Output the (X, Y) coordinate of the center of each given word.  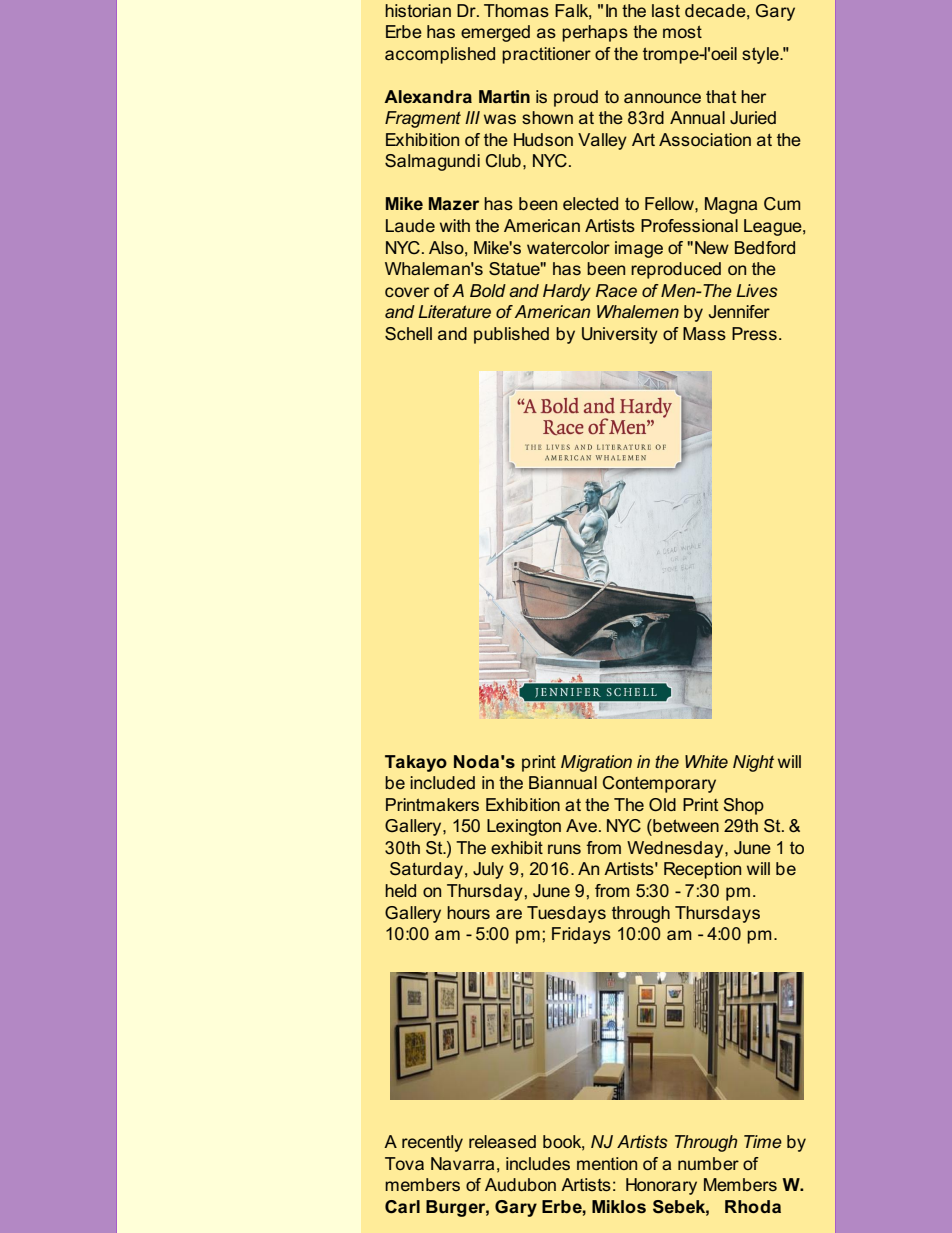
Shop (744, 806)
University (620, 335)
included (442, 782)
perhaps (595, 33)
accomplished (440, 55)
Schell (408, 334)
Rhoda (753, 1206)
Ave (583, 825)
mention (607, 1163)
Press (754, 333)
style (761, 55)
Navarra (462, 1163)
